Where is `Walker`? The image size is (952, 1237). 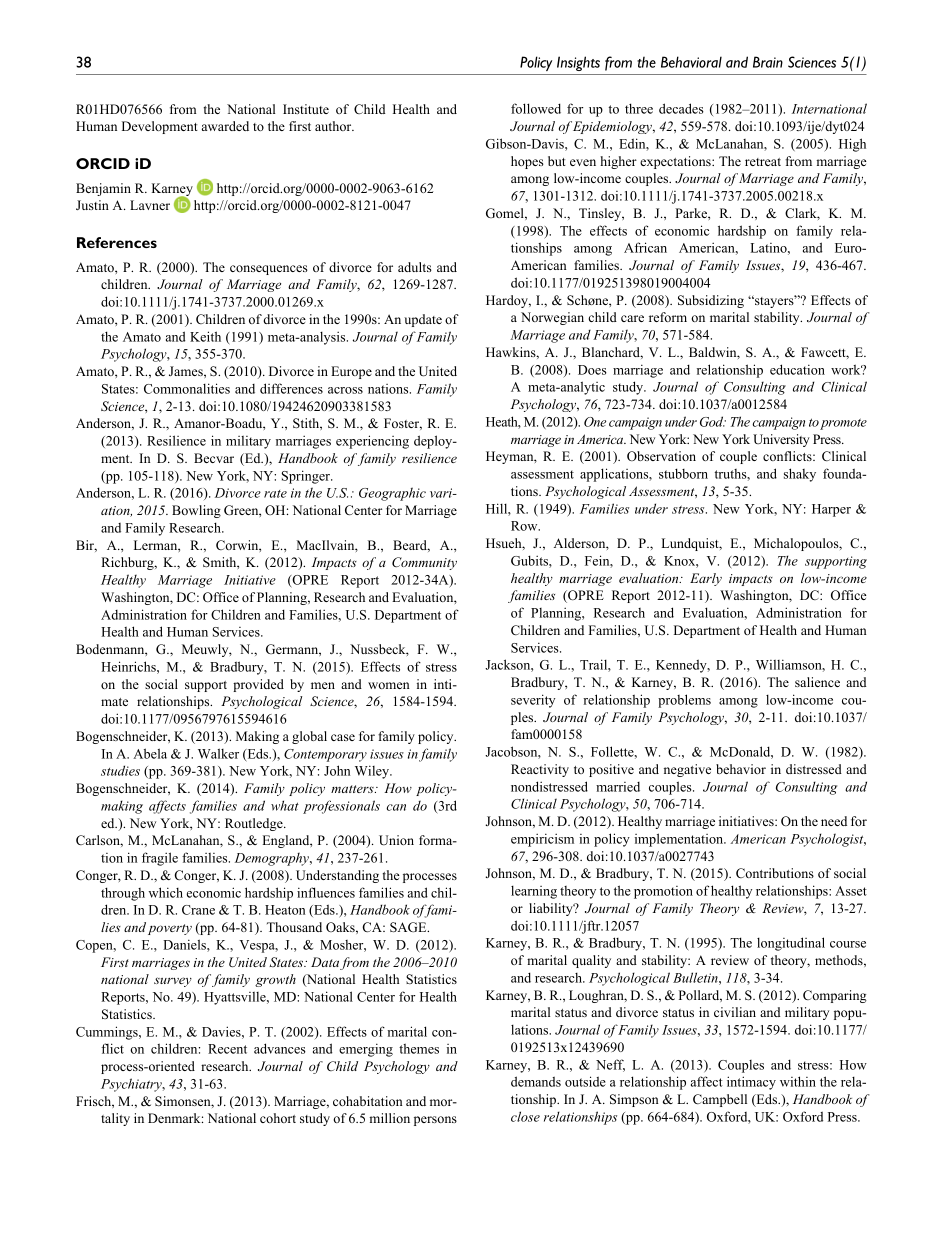 Walker is located at coordinates (218, 753).
